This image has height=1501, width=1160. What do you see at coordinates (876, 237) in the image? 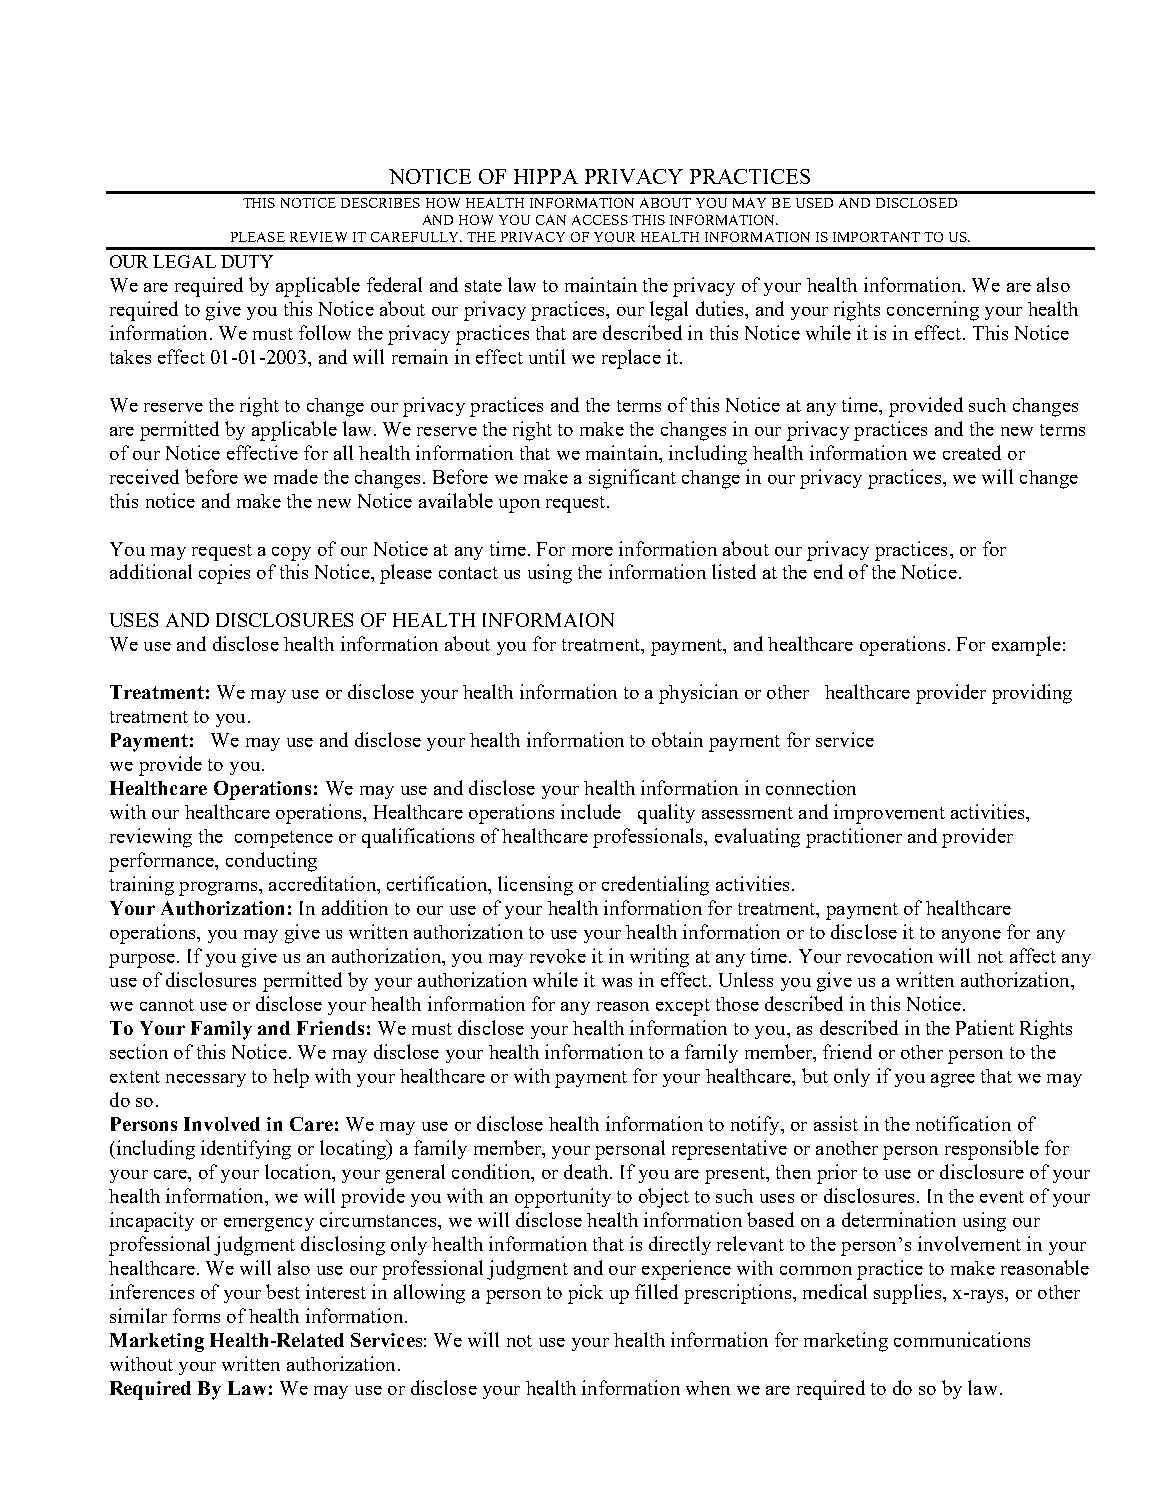
I see `IMPORTANT` at bounding box center [876, 237].
